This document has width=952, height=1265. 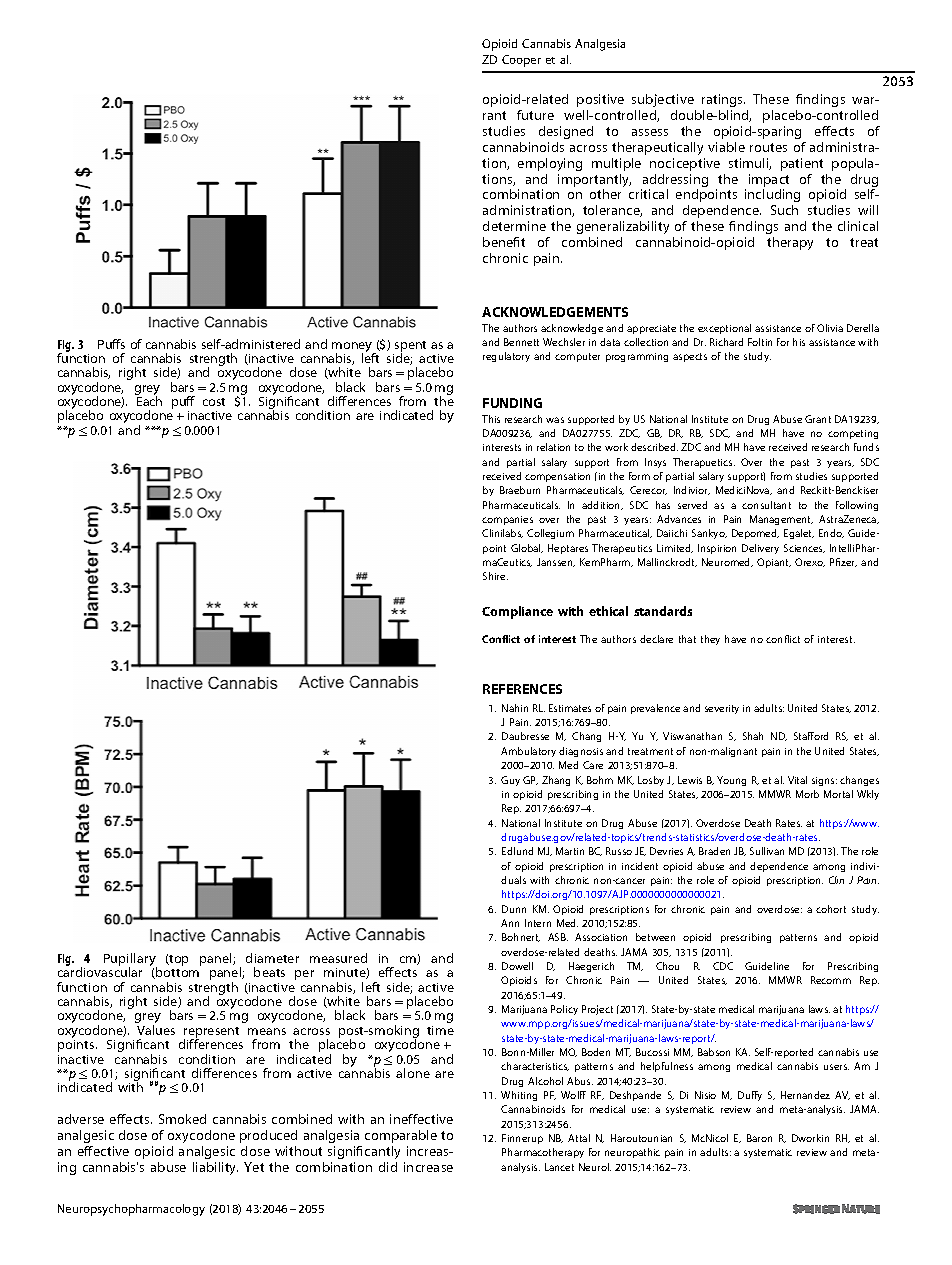 What do you see at coordinates (521, 61) in the document?
I see `Cooper` at bounding box center [521, 61].
